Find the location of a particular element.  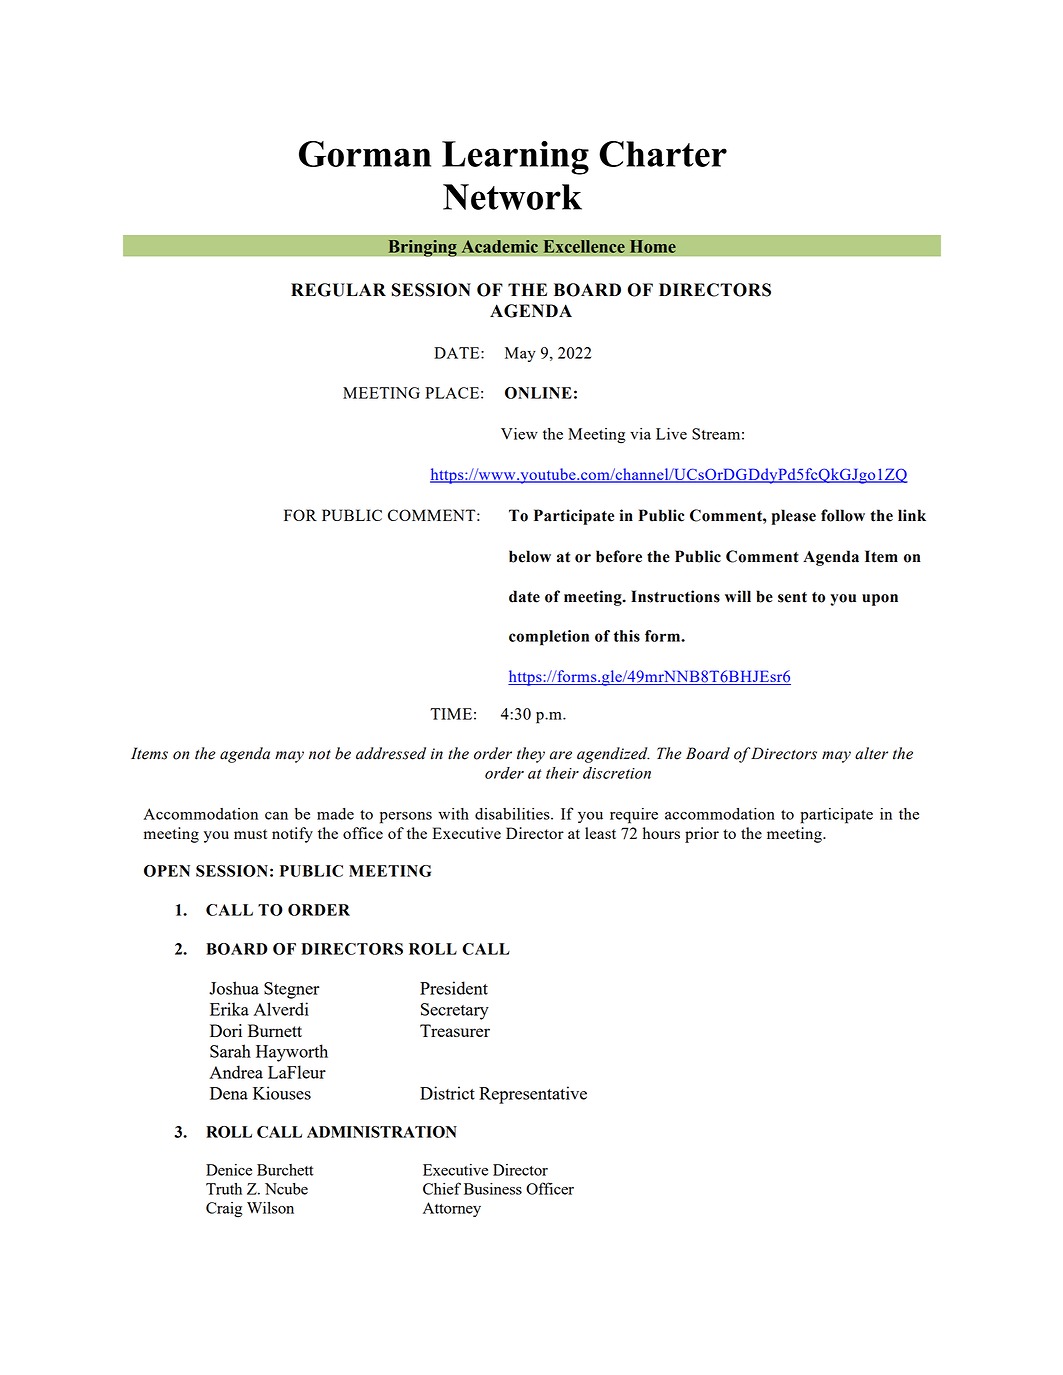

Truth is located at coordinates (224, 1189).
